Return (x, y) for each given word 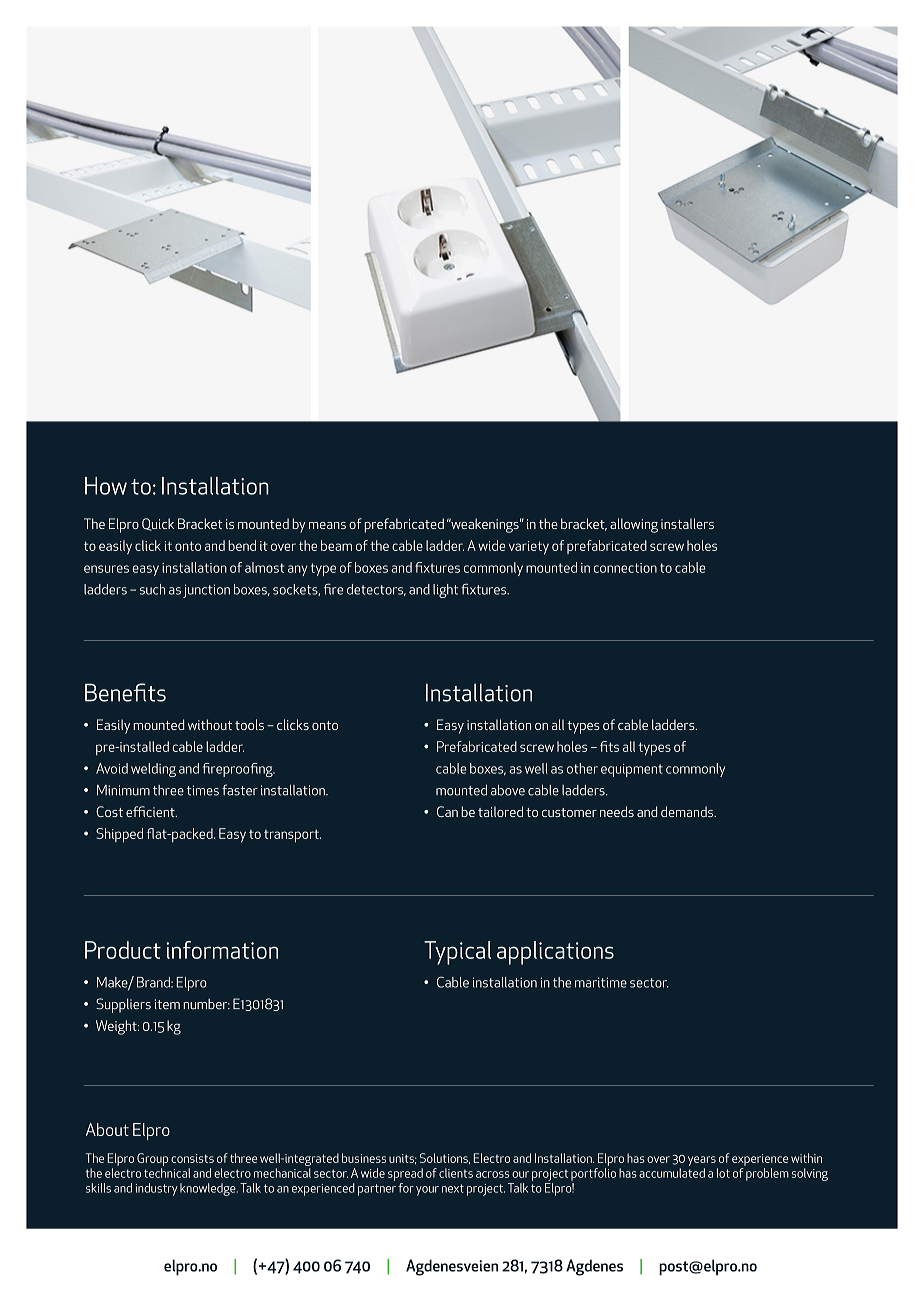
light (445, 591)
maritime (601, 982)
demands (688, 811)
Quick (158, 524)
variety (529, 548)
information (222, 950)
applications (555, 953)
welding (153, 770)
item (167, 1004)
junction (206, 591)
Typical (457, 953)
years (702, 1161)
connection (625, 568)
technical (167, 1173)
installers (687, 523)
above (508, 790)
